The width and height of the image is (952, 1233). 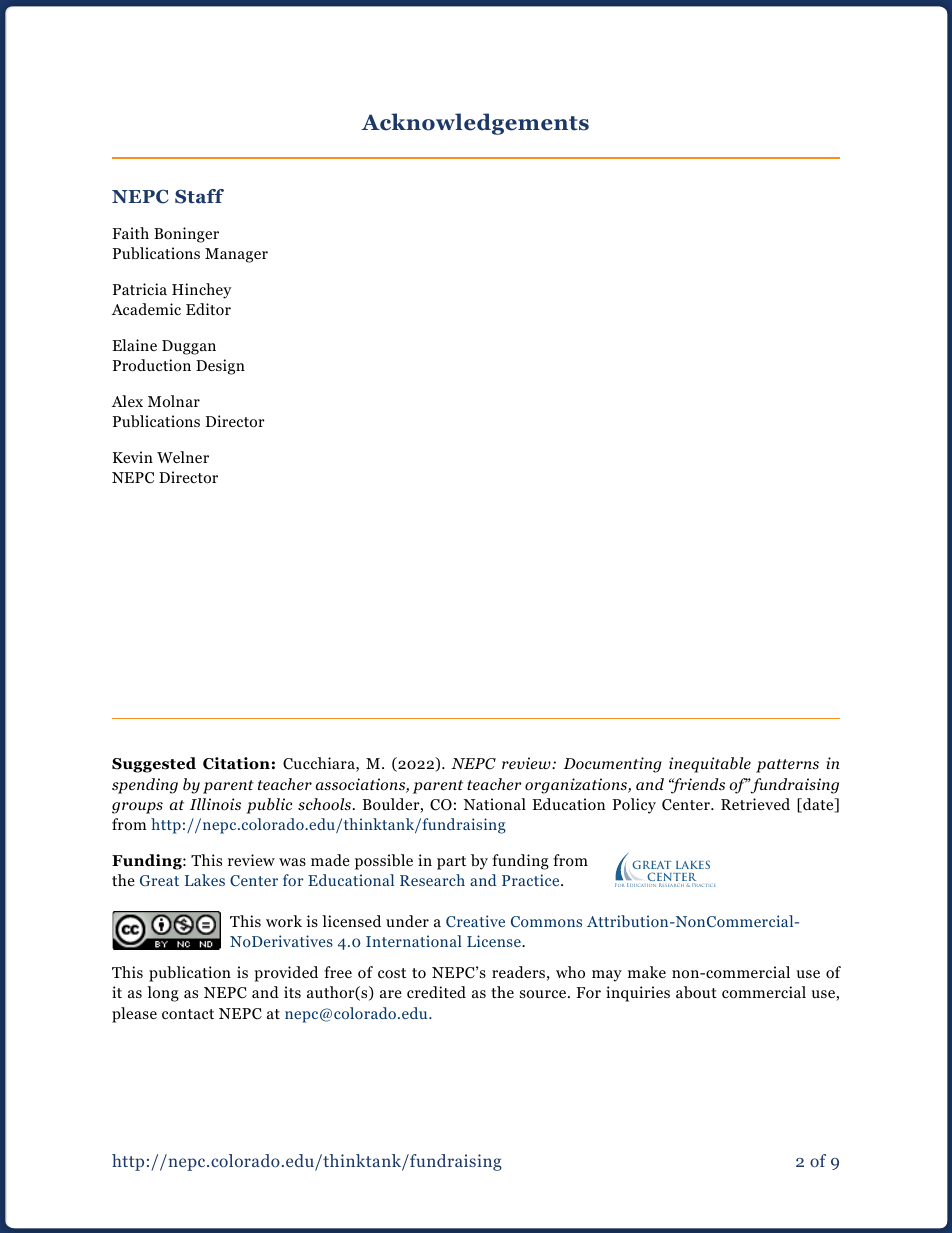 What do you see at coordinates (436, 992) in the image?
I see `credited` at bounding box center [436, 992].
